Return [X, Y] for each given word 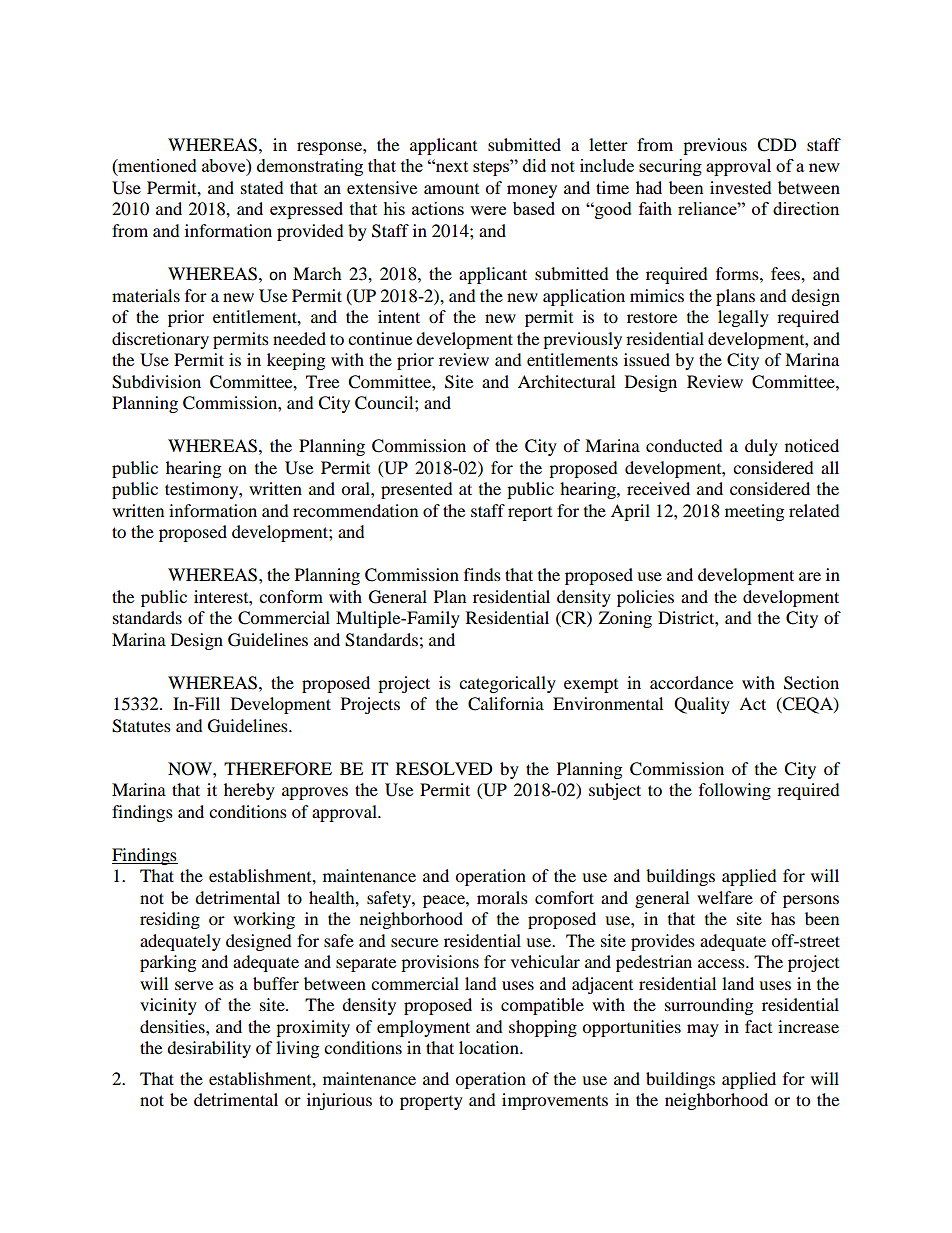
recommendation [355, 510]
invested [741, 187]
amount [451, 189]
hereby [249, 791]
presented [417, 490]
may [703, 1030]
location [490, 1047]
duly [761, 447]
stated [262, 187]
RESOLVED [444, 769]
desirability [209, 1049]
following [735, 791]
